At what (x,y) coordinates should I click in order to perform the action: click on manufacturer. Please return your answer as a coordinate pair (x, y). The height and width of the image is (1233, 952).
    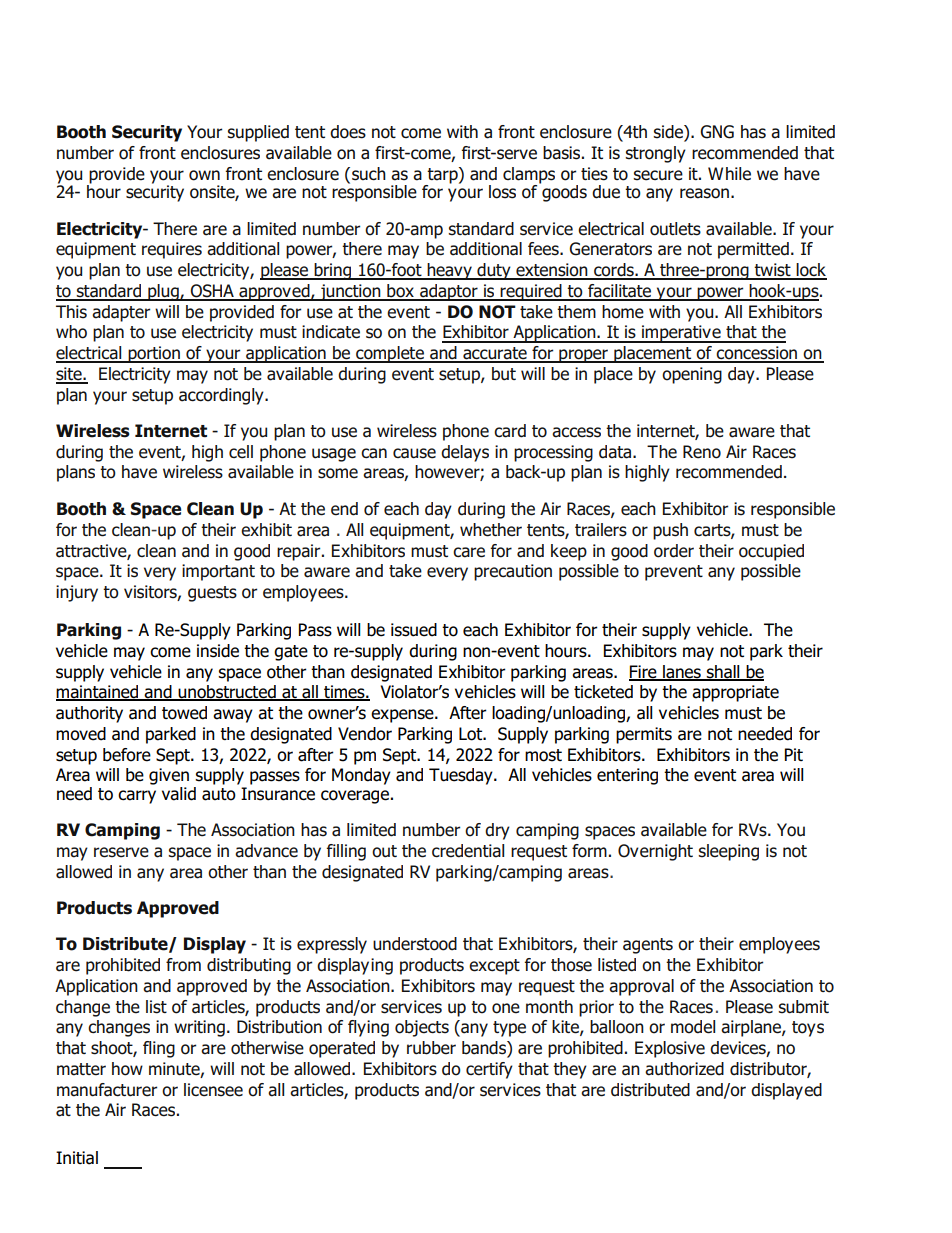
    Looking at the image, I should click on (107, 1090).
